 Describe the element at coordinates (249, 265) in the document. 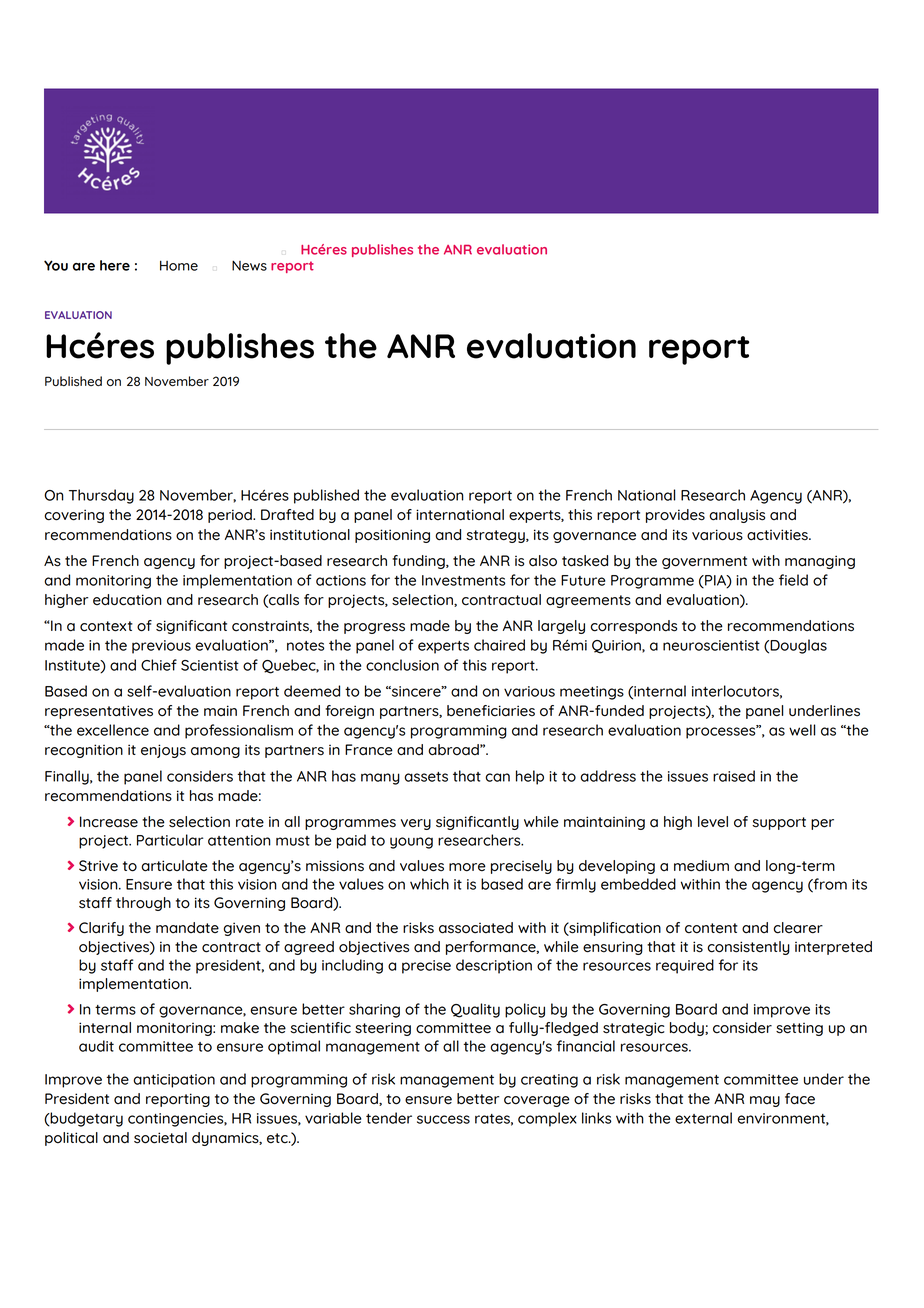

I see `News` at that location.
